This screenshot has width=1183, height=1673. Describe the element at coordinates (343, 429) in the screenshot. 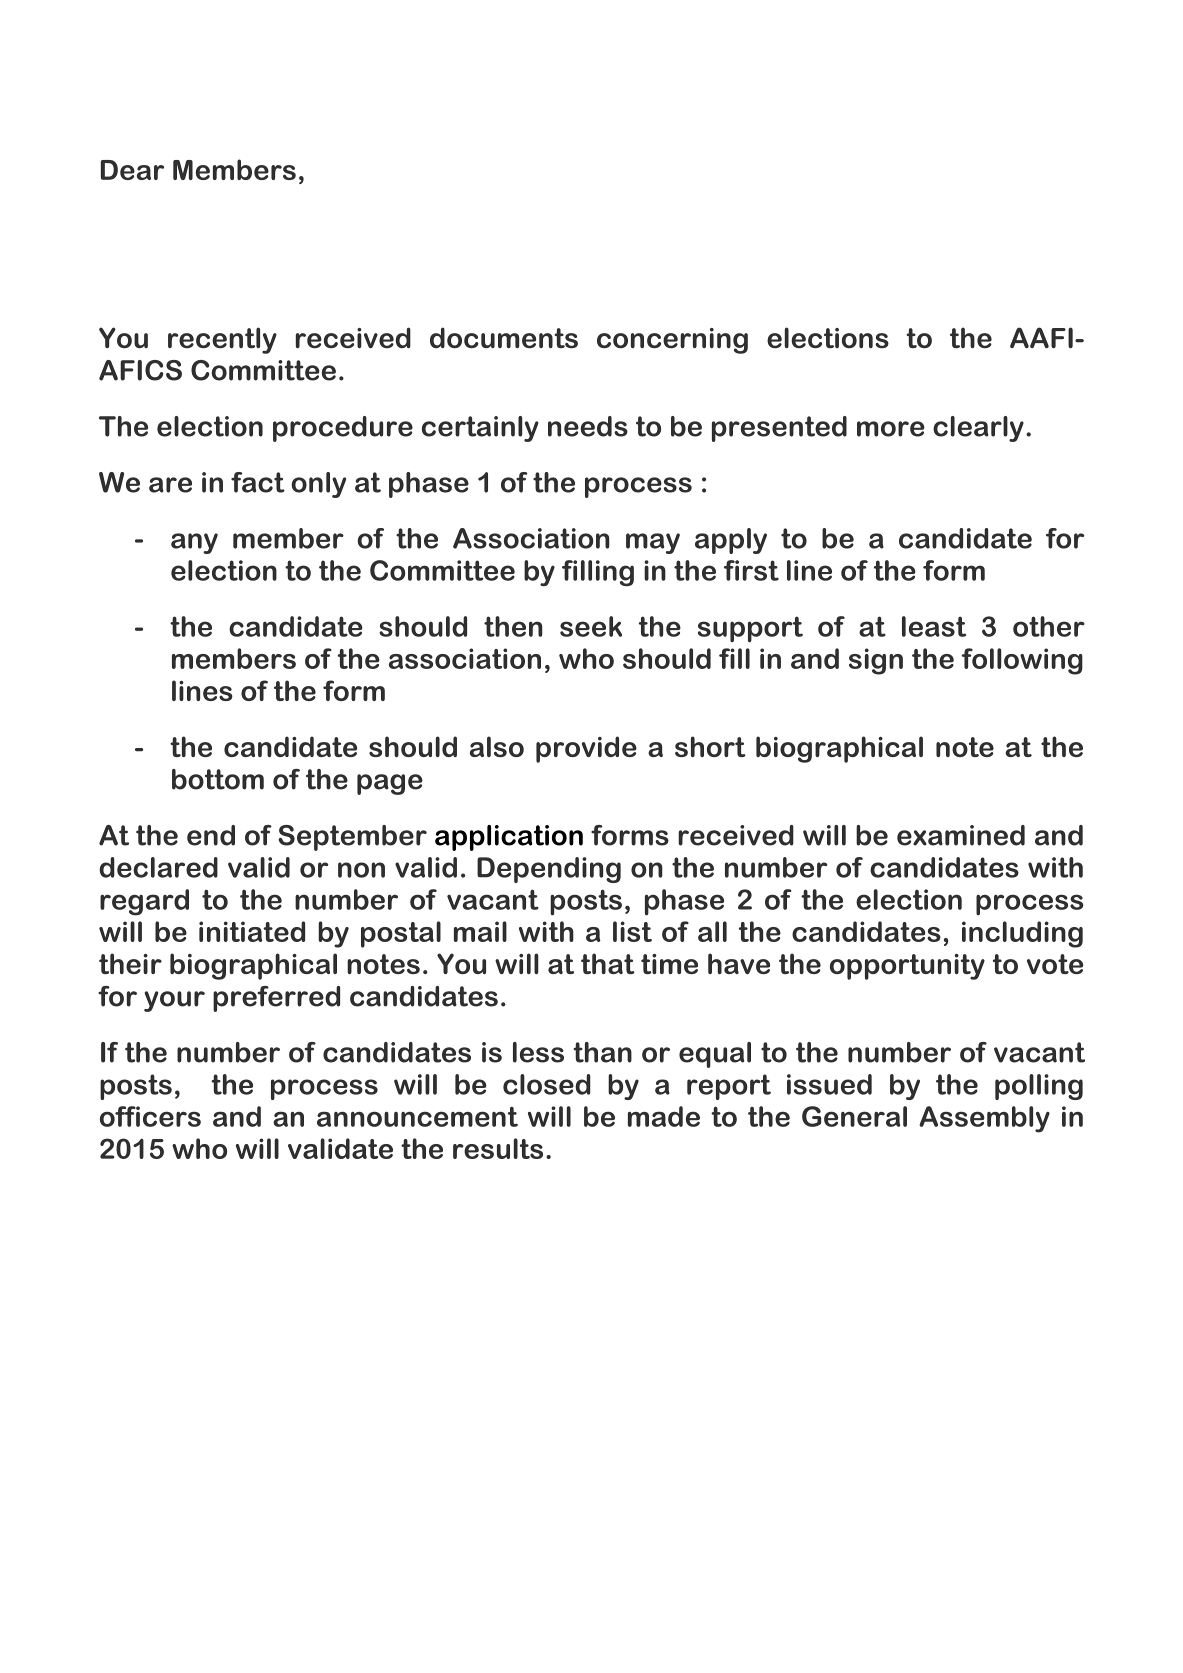

I see `procedure` at that location.
